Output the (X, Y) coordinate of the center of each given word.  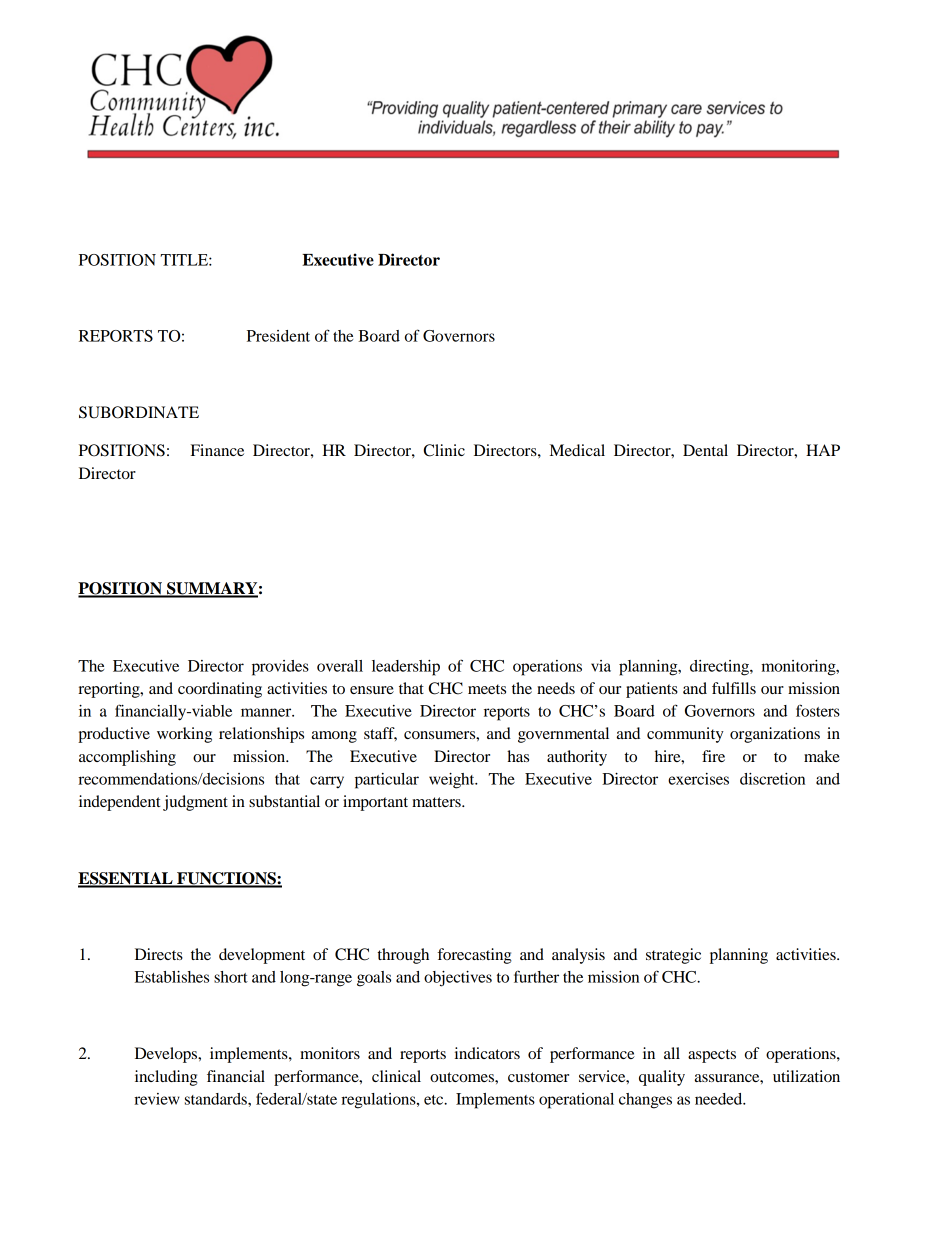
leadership (406, 668)
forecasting (474, 956)
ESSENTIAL (126, 879)
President (278, 336)
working (184, 735)
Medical (577, 450)
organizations (775, 735)
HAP (823, 450)
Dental (705, 450)
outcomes (463, 1077)
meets (487, 689)
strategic (673, 956)
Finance (217, 450)
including (166, 1078)
